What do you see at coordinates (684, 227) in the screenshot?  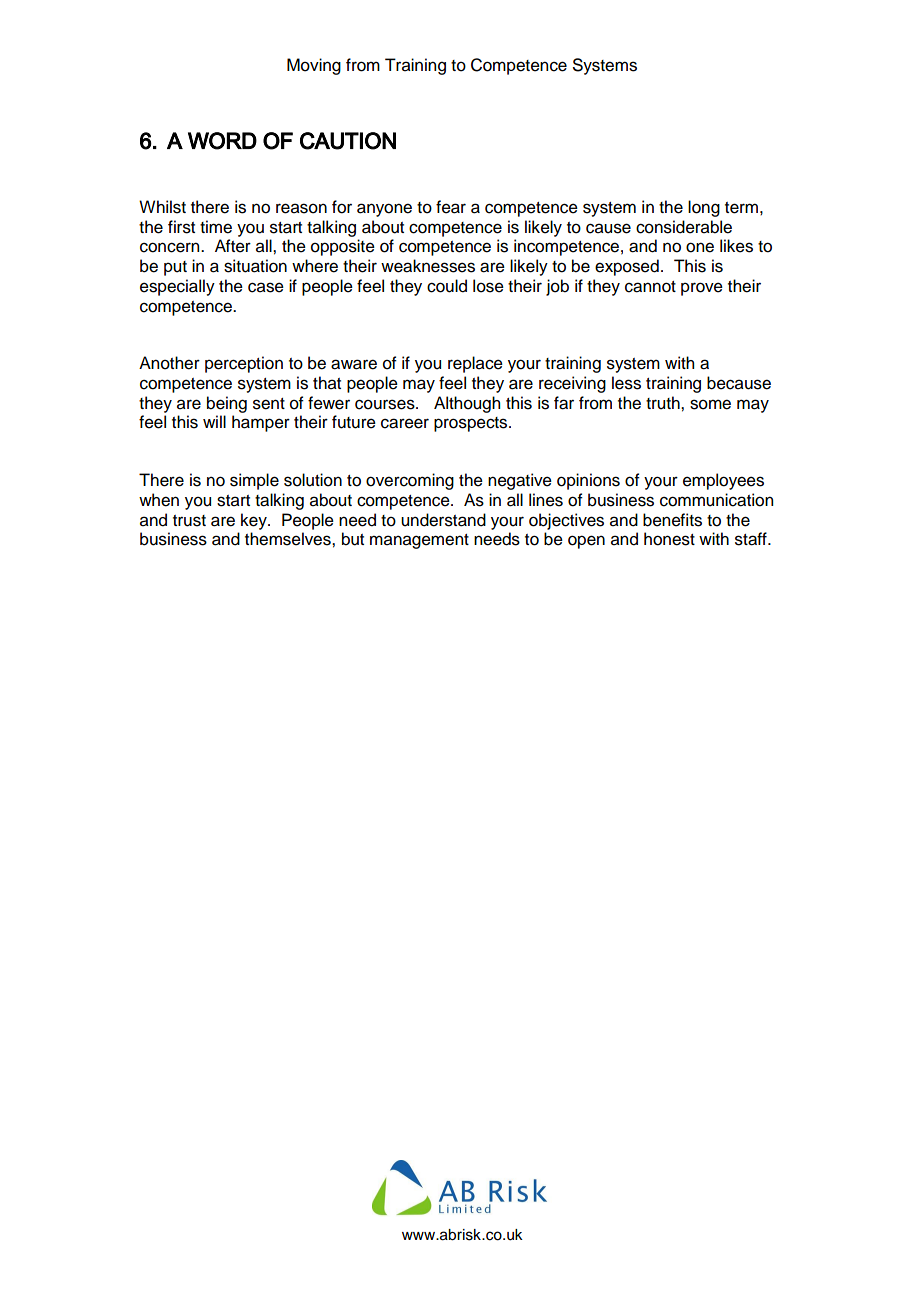 I see `considerable` at bounding box center [684, 227].
